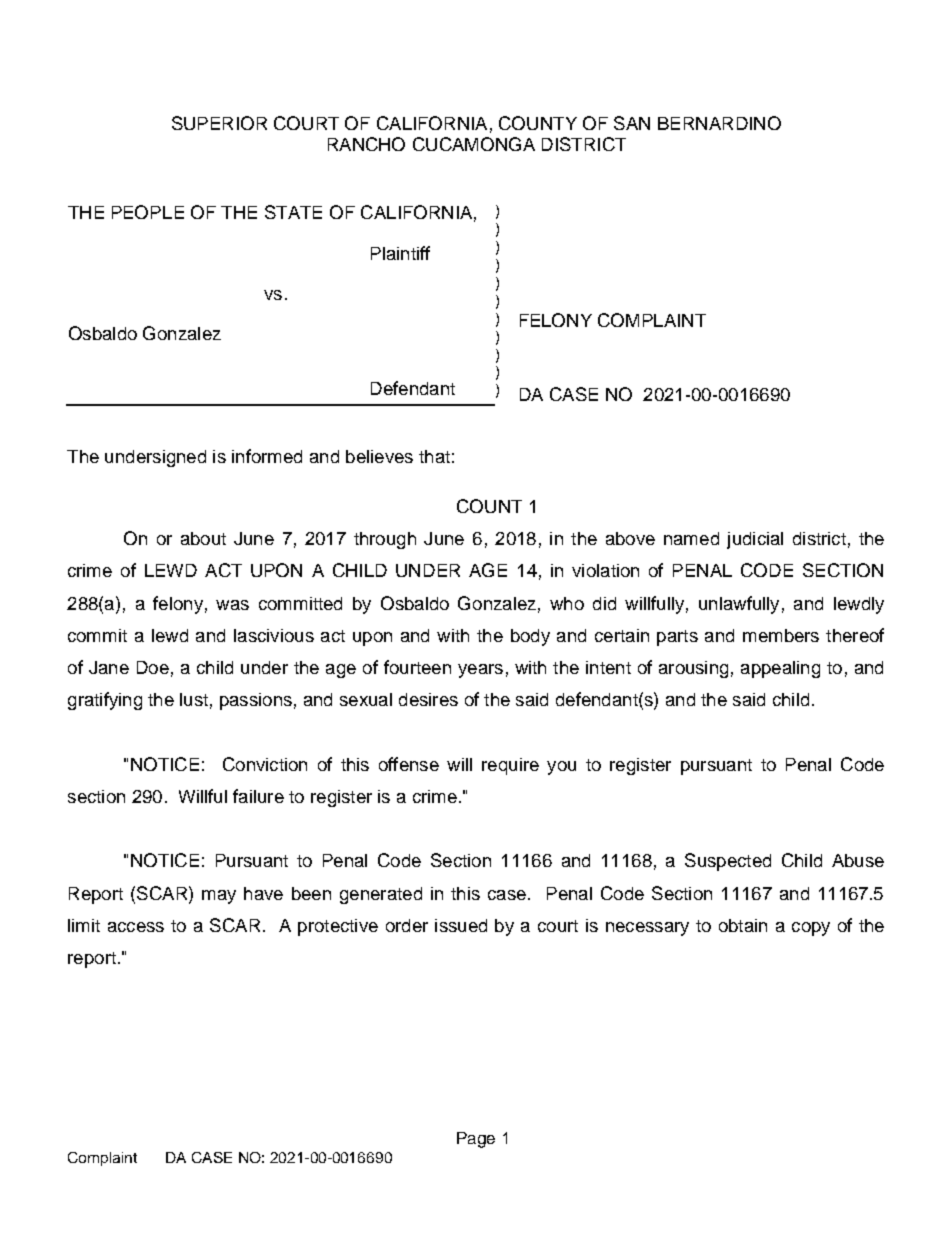  Describe the element at coordinates (366, 144) in the screenshot. I see `RANCHO` at that location.
